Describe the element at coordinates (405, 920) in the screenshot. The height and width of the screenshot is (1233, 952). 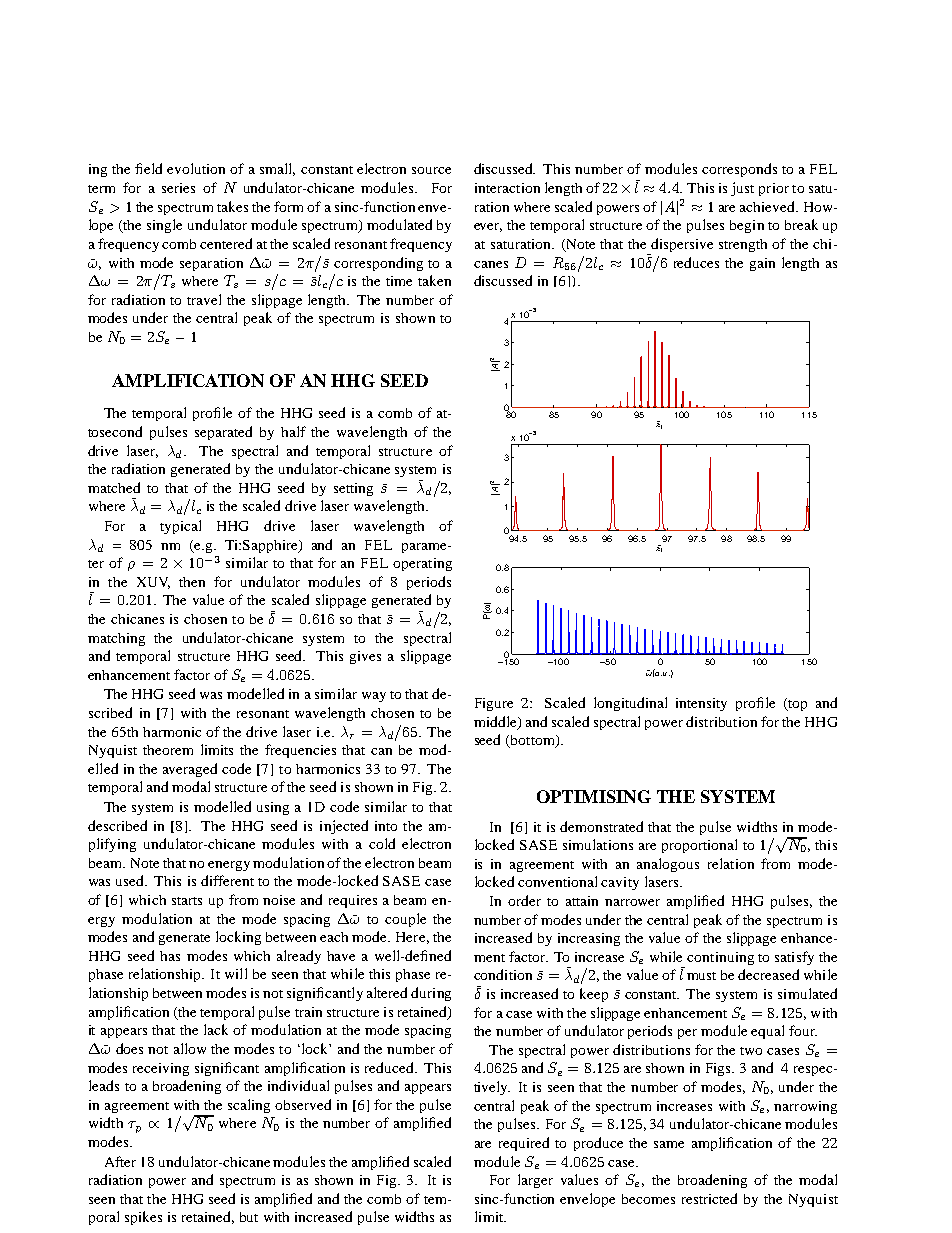
I see `couple` at that location.
